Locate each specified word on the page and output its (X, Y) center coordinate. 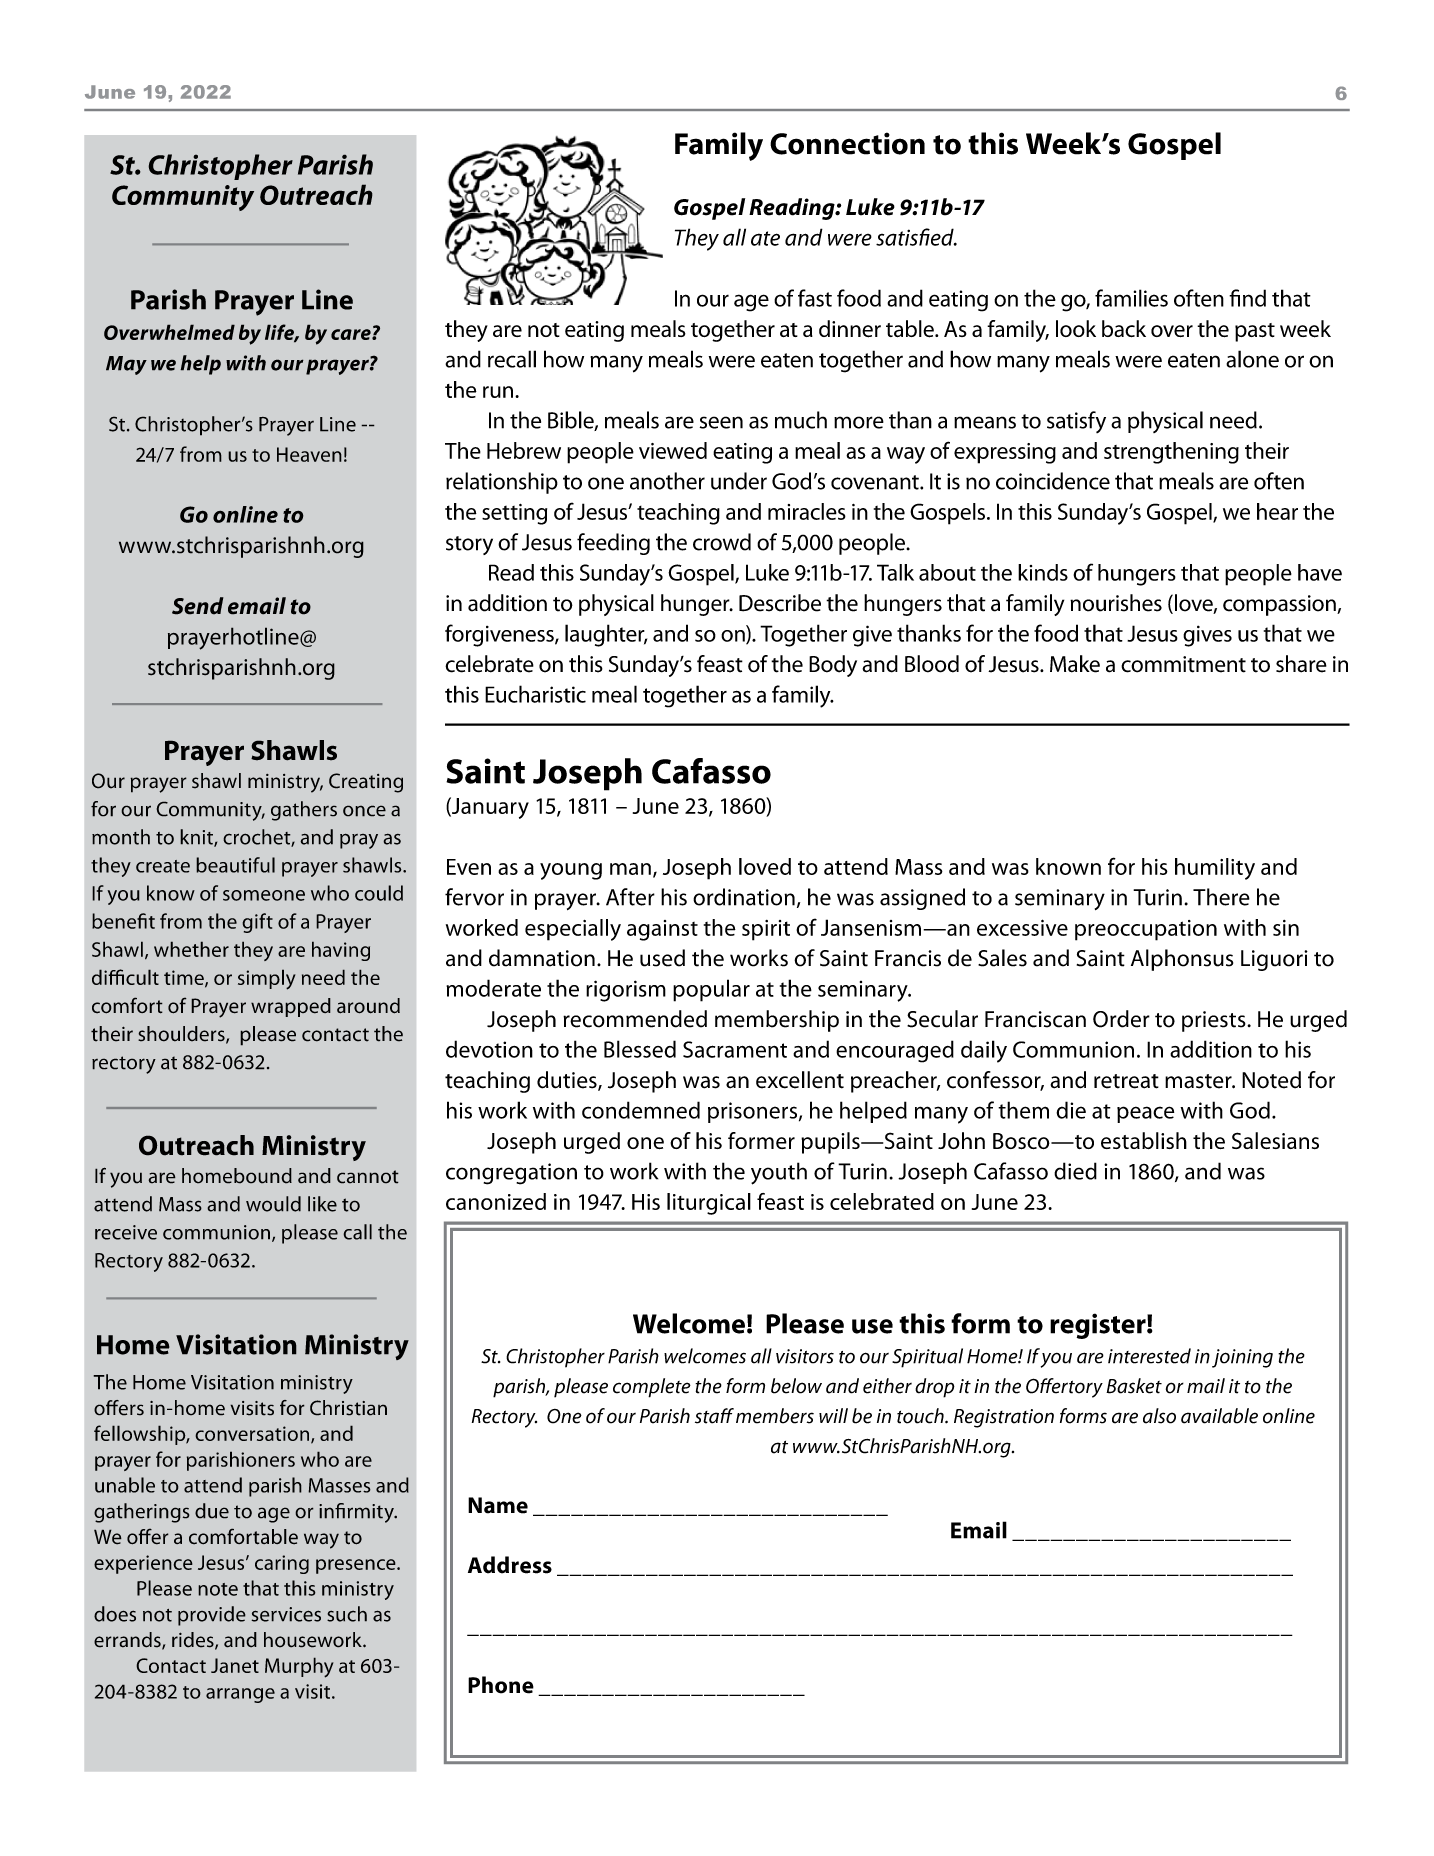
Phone (501, 1685)
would (273, 1204)
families (1131, 298)
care (352, 334)
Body (833, 666)
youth (779, 1173)
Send (198, 606)
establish (1144, 1140)
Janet (235, 1665)
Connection (847, 143)
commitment (1183, 664)
